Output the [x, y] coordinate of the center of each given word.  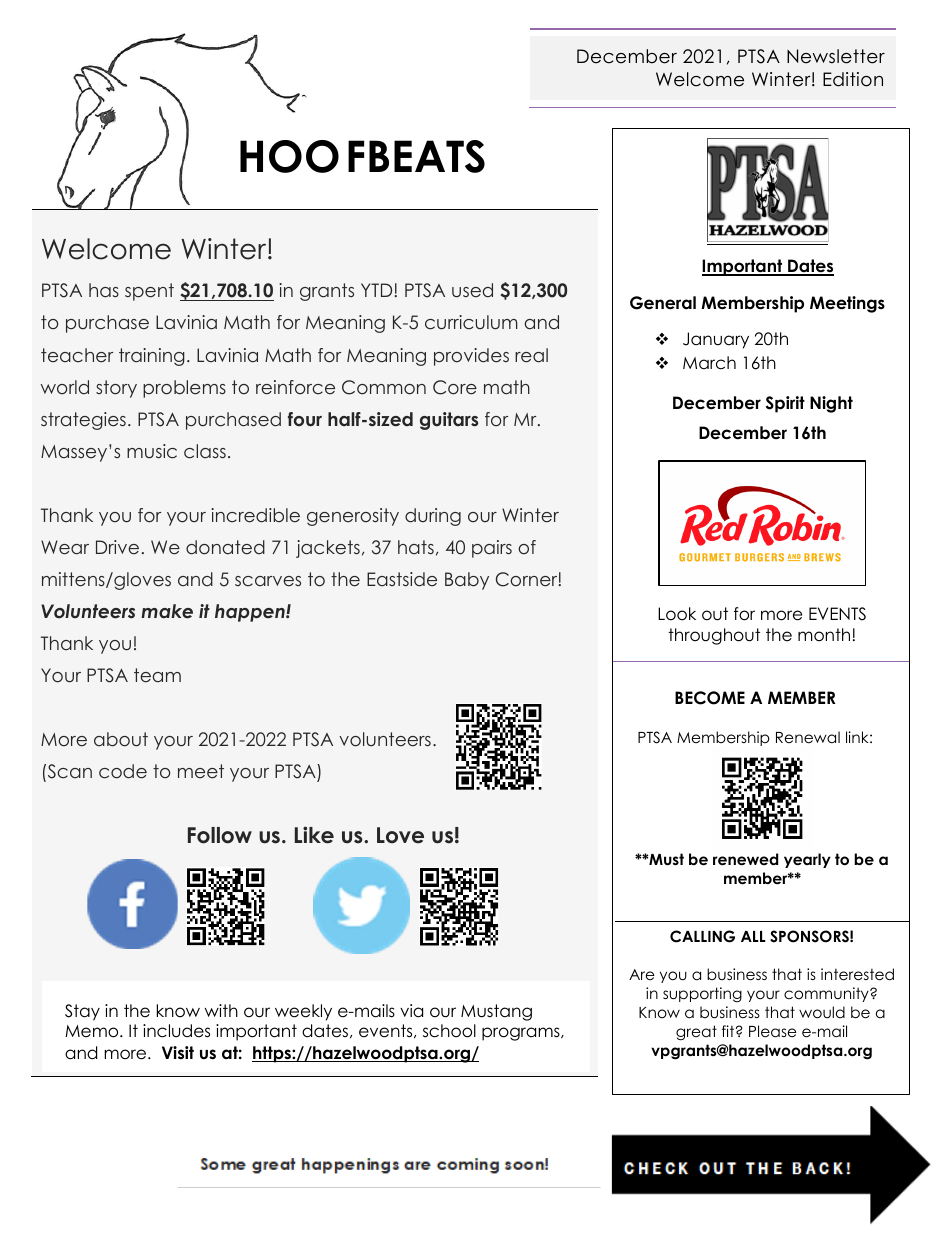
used [472, 290]
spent [149, 292]
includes [176, 1031]
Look [677, 614]
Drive [117, 547]
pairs [492, 549]
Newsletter [836, 56]
